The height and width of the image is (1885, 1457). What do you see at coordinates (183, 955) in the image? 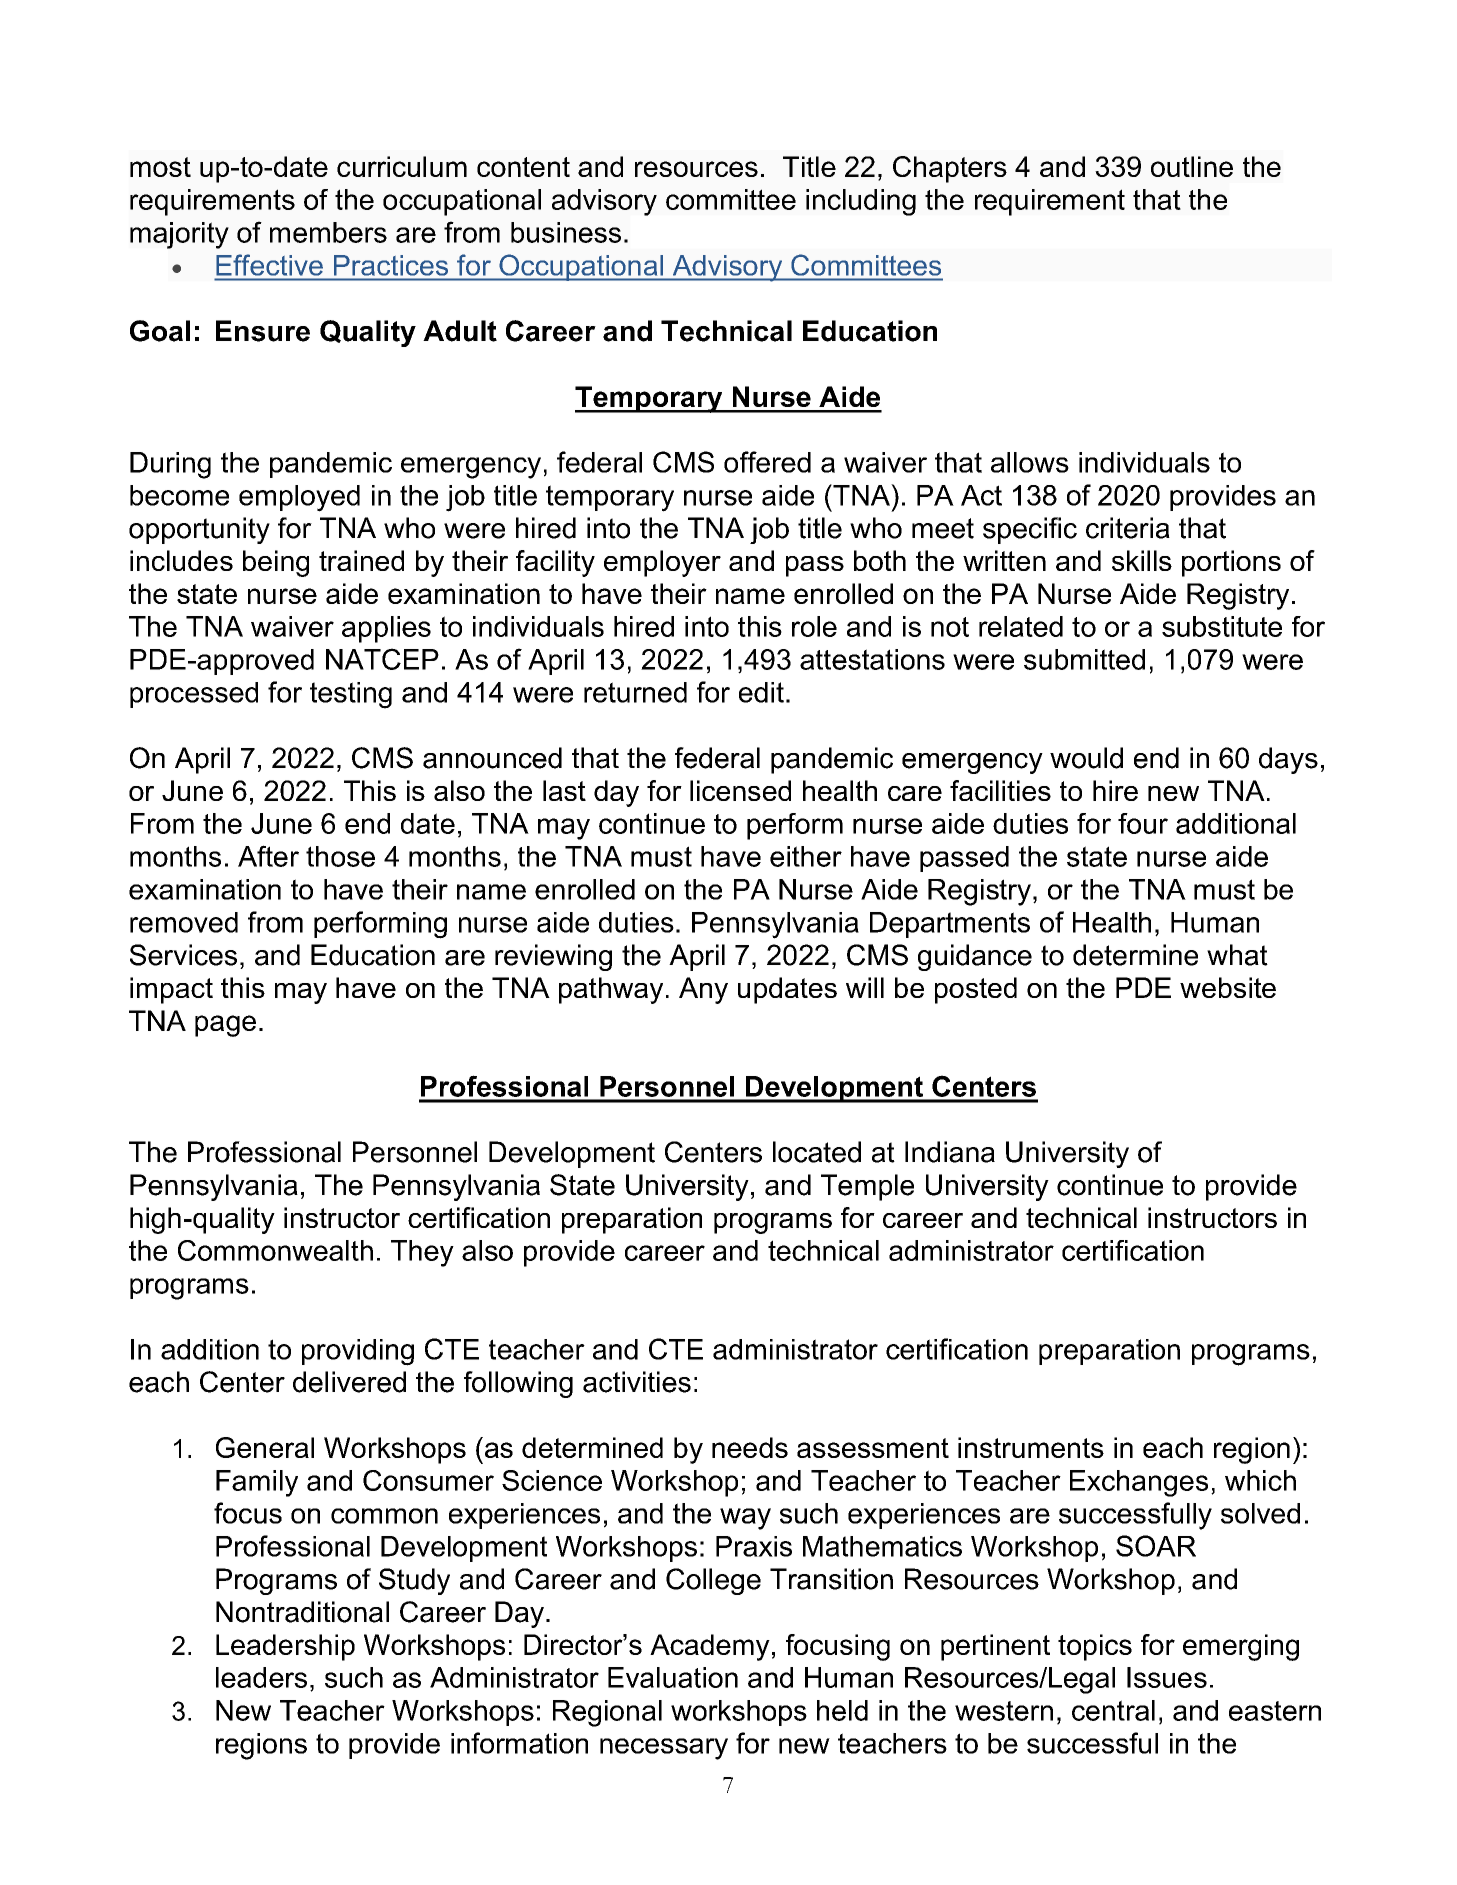
I see `Services` at bounding box center [183, 955].
